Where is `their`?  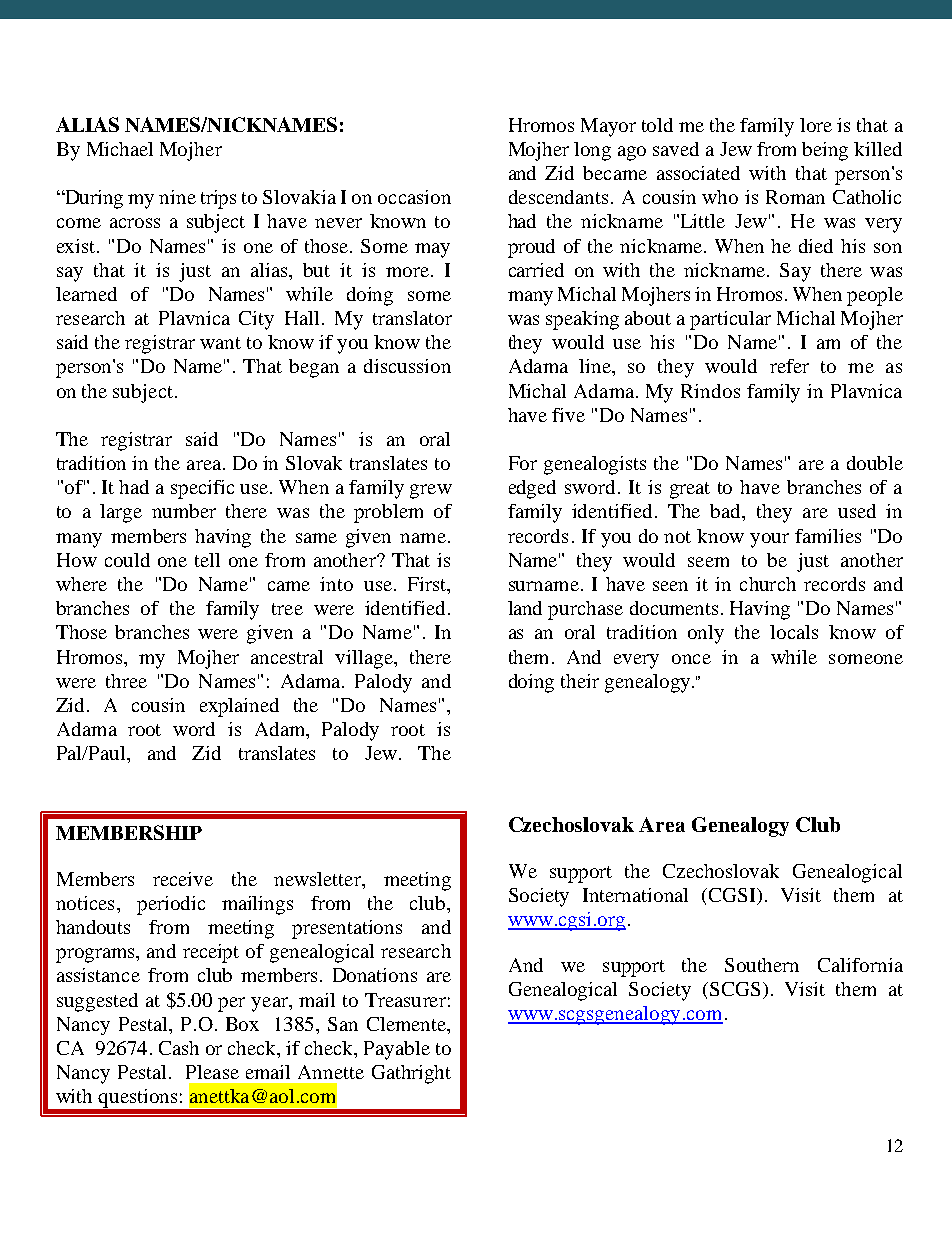
their is located at coordinates (580, 681).
